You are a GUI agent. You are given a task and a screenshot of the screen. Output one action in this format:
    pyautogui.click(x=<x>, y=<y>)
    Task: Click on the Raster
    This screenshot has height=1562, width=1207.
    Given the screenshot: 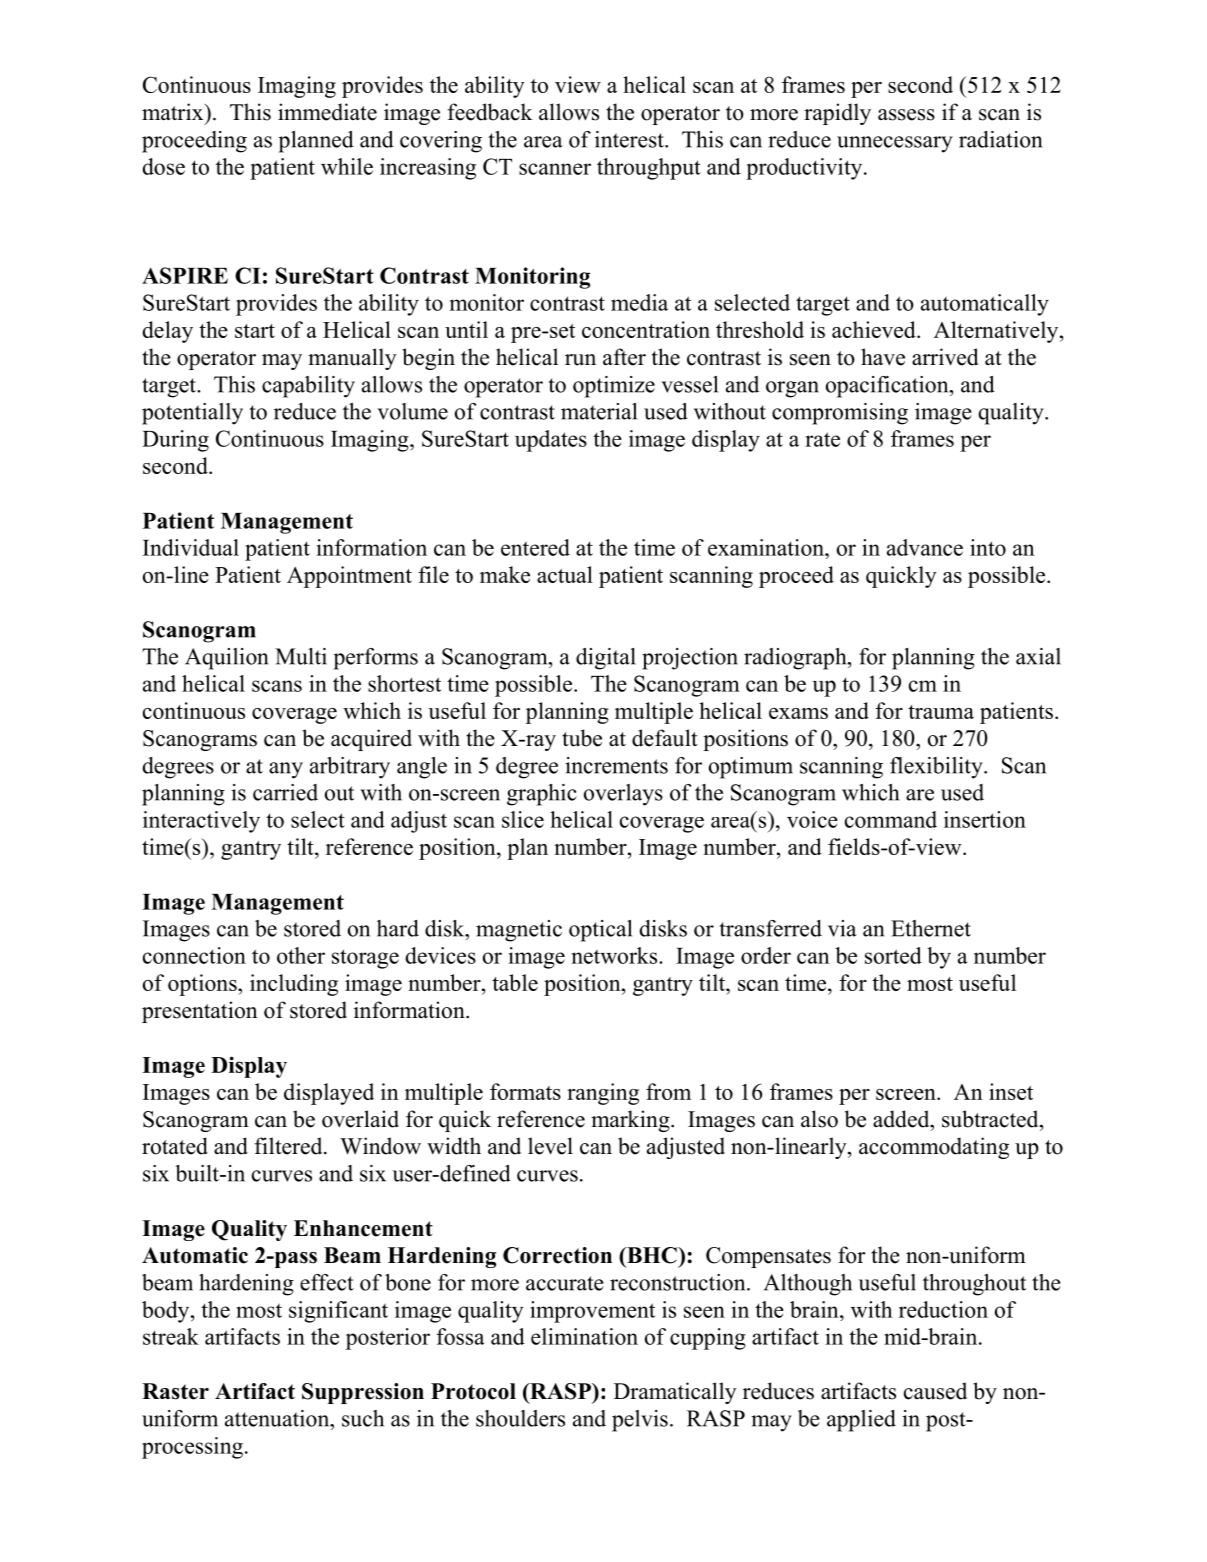 What is the action you would take?
    pyautogui.click(x=175, y=1391)
